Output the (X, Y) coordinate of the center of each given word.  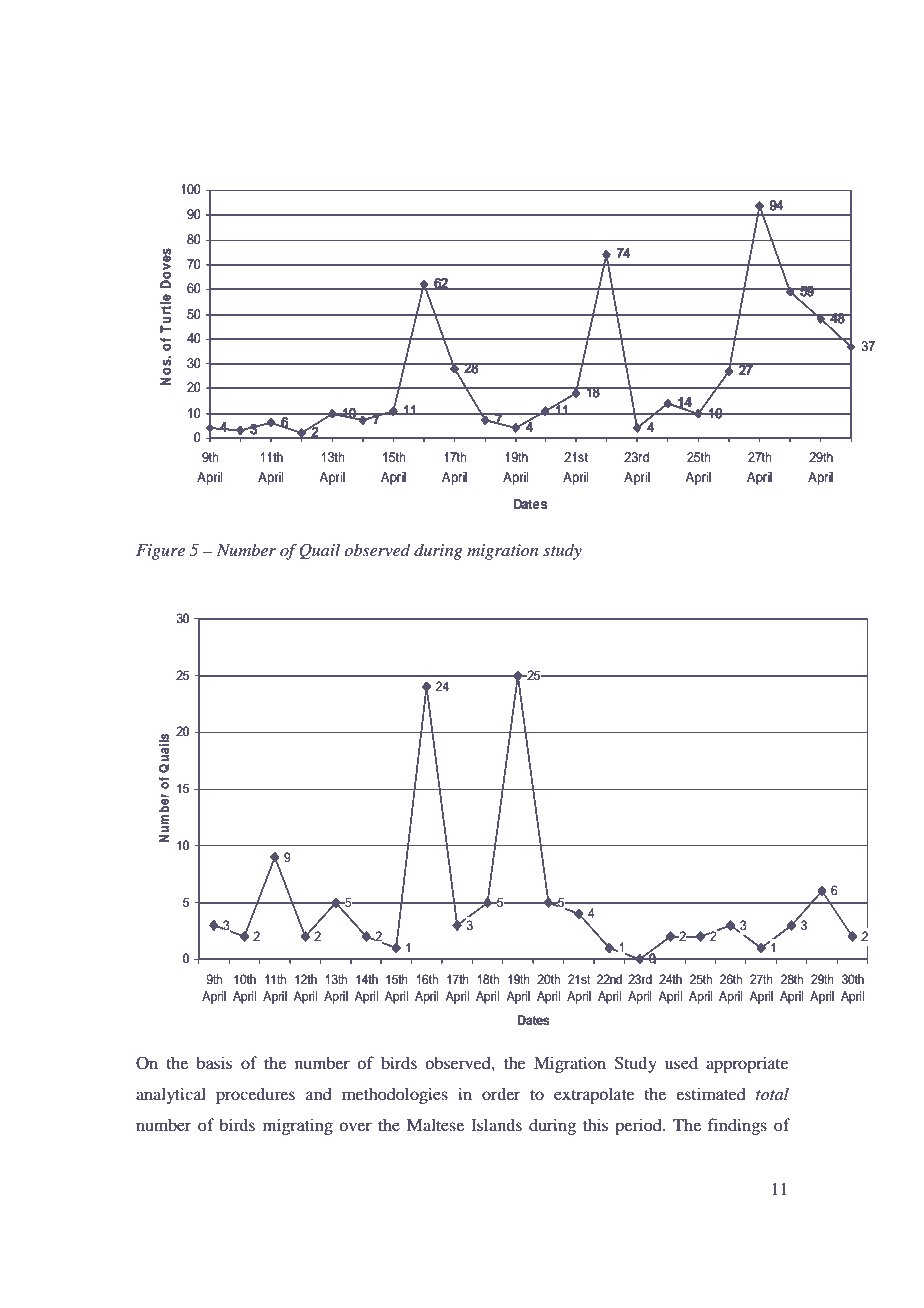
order (501, 1093)
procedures (255, 1095)
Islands (496, 1124)
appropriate (747, 1064)
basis (214, 1062)
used (681, 1062)
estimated (711, 1093)
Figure (160, 552)
